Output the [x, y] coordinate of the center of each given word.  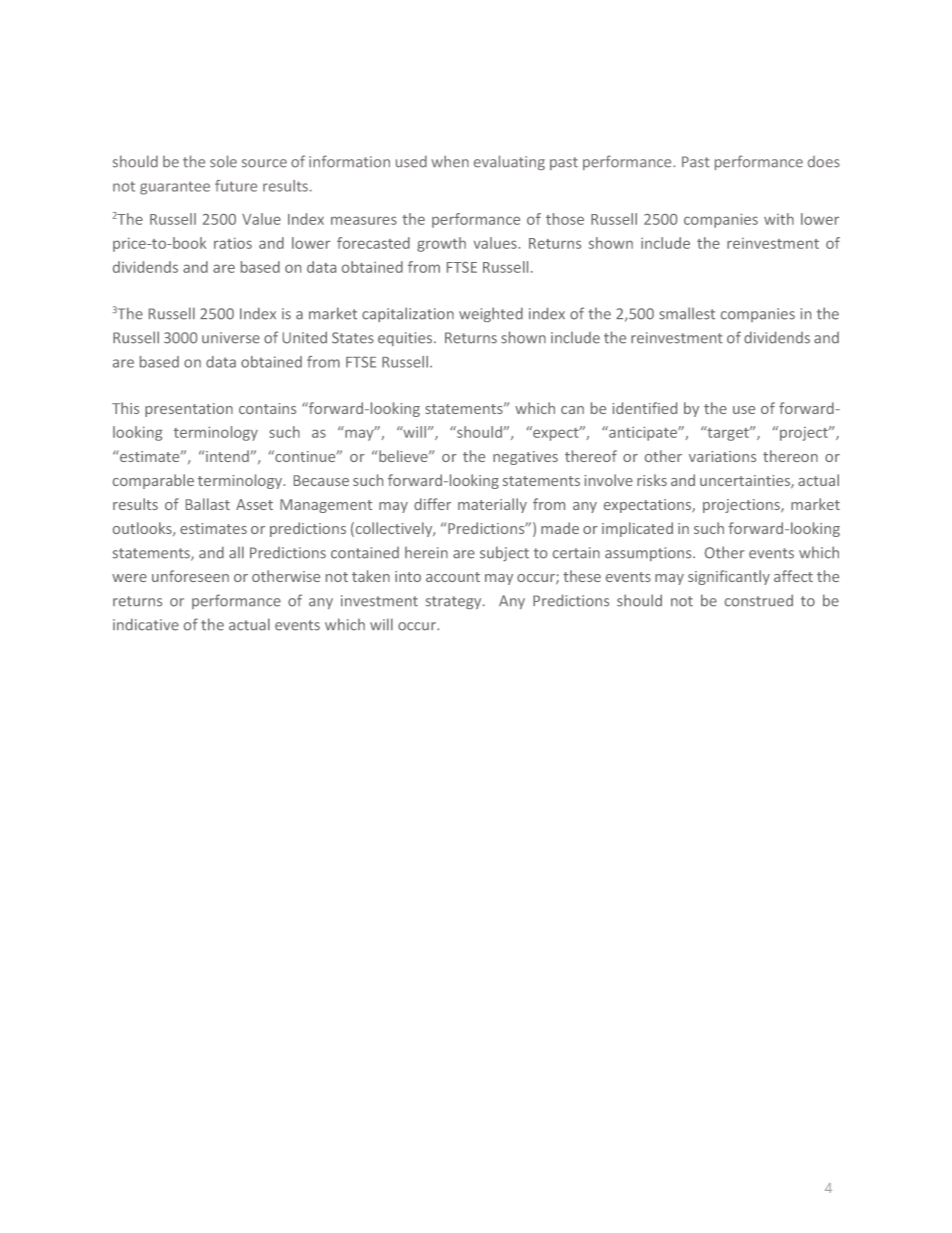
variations [722, 456]
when [450, 161]
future [236, 186]
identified [644, 408]
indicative [146, 624]
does [824, 162]
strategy [455, 602]
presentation [189, 410]
